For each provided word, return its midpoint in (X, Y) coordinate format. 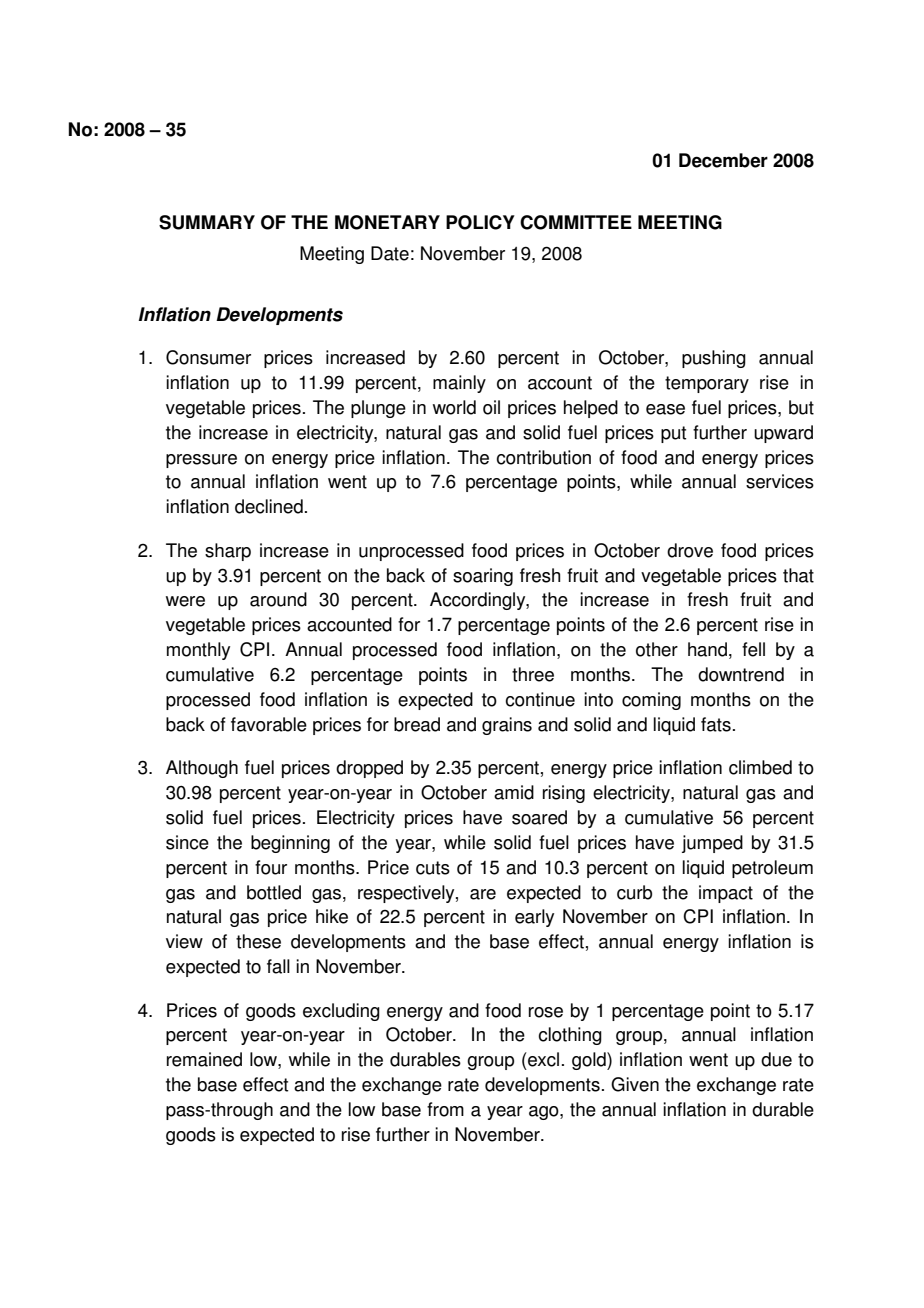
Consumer (208, 357)
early (534, 918)
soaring (483, 577)
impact (726, 894)
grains (507, 726)
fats (716, 724)
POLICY (480, 222)
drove (690, 550)
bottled (274, 892)
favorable (269, 724)
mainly (459, 384)
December (723, 160)
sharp (228, 552)
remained (204, 1059)
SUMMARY (207, 222)
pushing (714, 359)
